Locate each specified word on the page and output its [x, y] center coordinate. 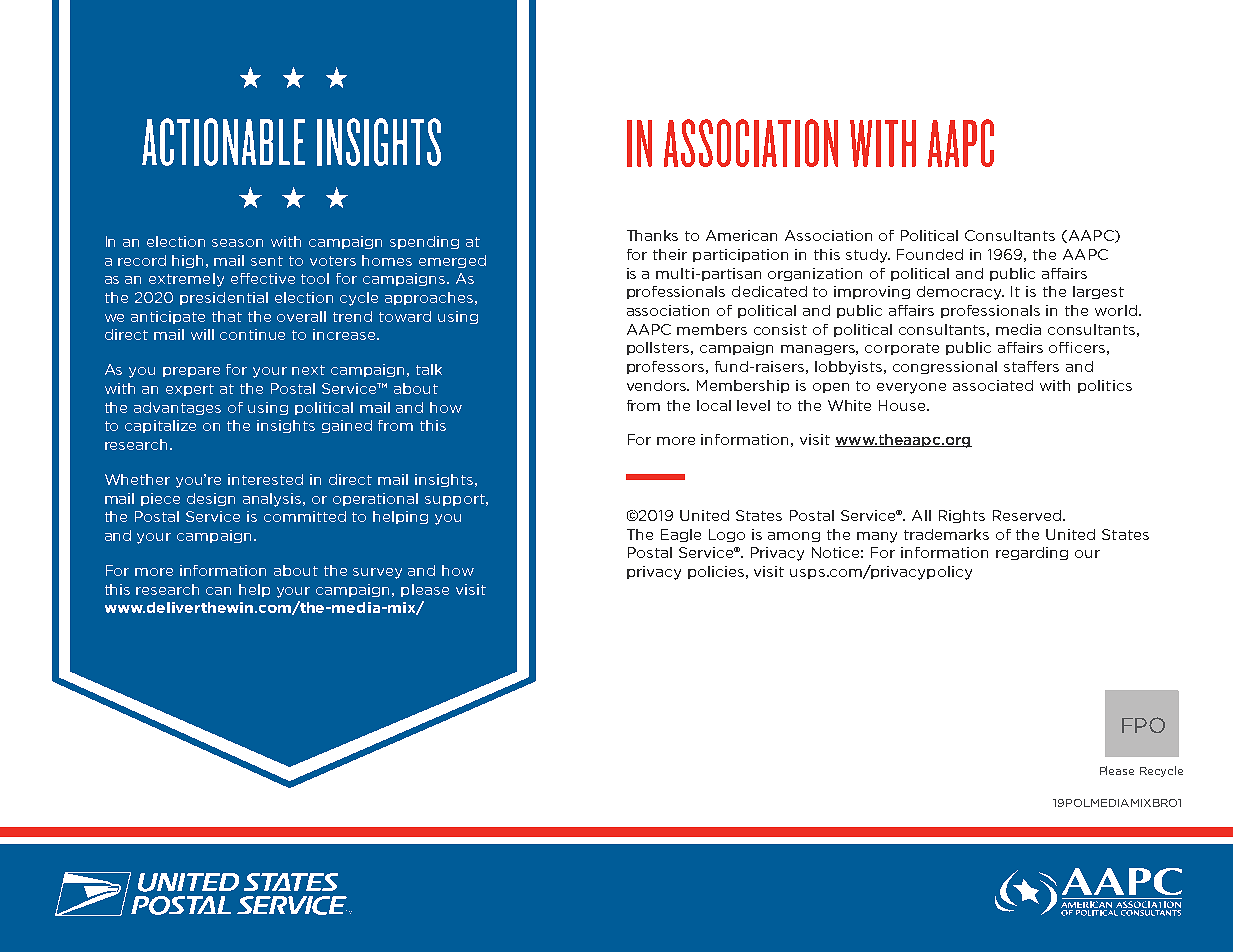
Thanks [652, 235]
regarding [1032, 553]
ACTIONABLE [223, 142]
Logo [727, 535]
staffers [1031, 366]
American [741, 235]
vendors [658, 385]
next [308, 370]
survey [377, 573]
